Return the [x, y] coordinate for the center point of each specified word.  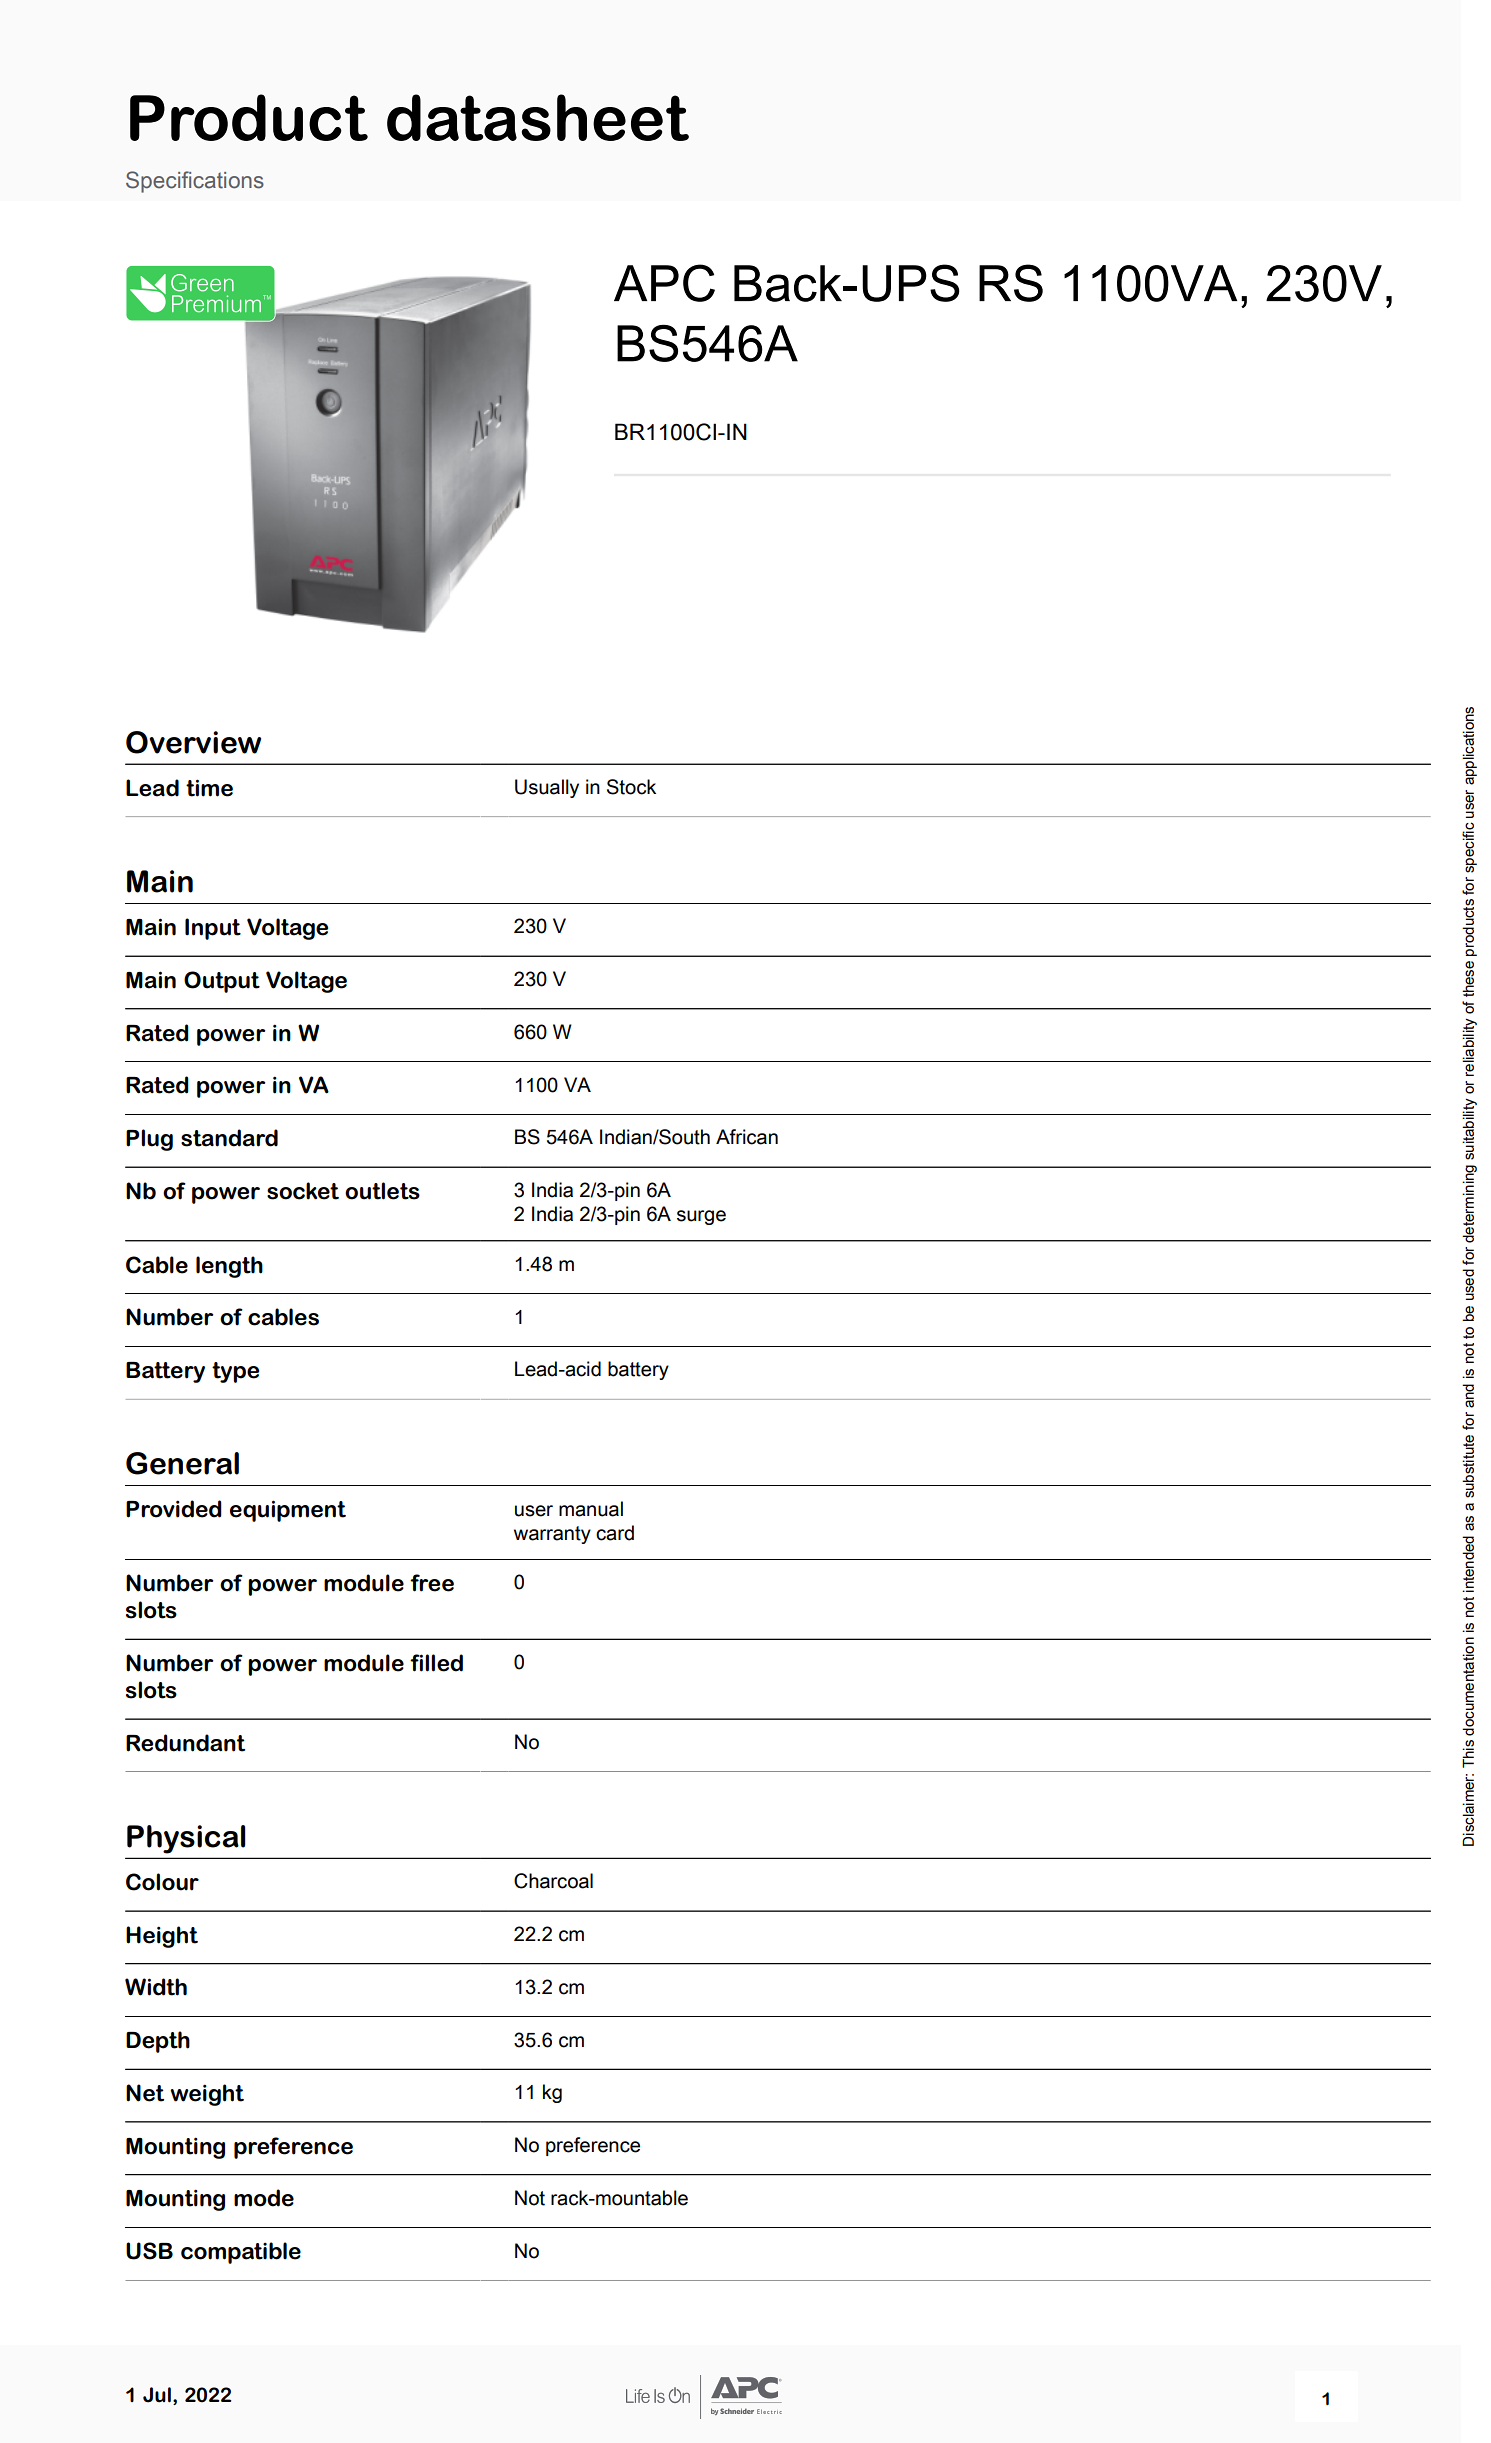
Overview [193, 742]
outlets [382, 1191]
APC [664, 283]
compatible [241, 2253]
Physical [186, 1839]
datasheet [538, 117]
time [209, 788]
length [229, 1267]
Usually [547, 788]
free [432, 1583]
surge [701, 1217]
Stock [631, 787]
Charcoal [553, 1881]
